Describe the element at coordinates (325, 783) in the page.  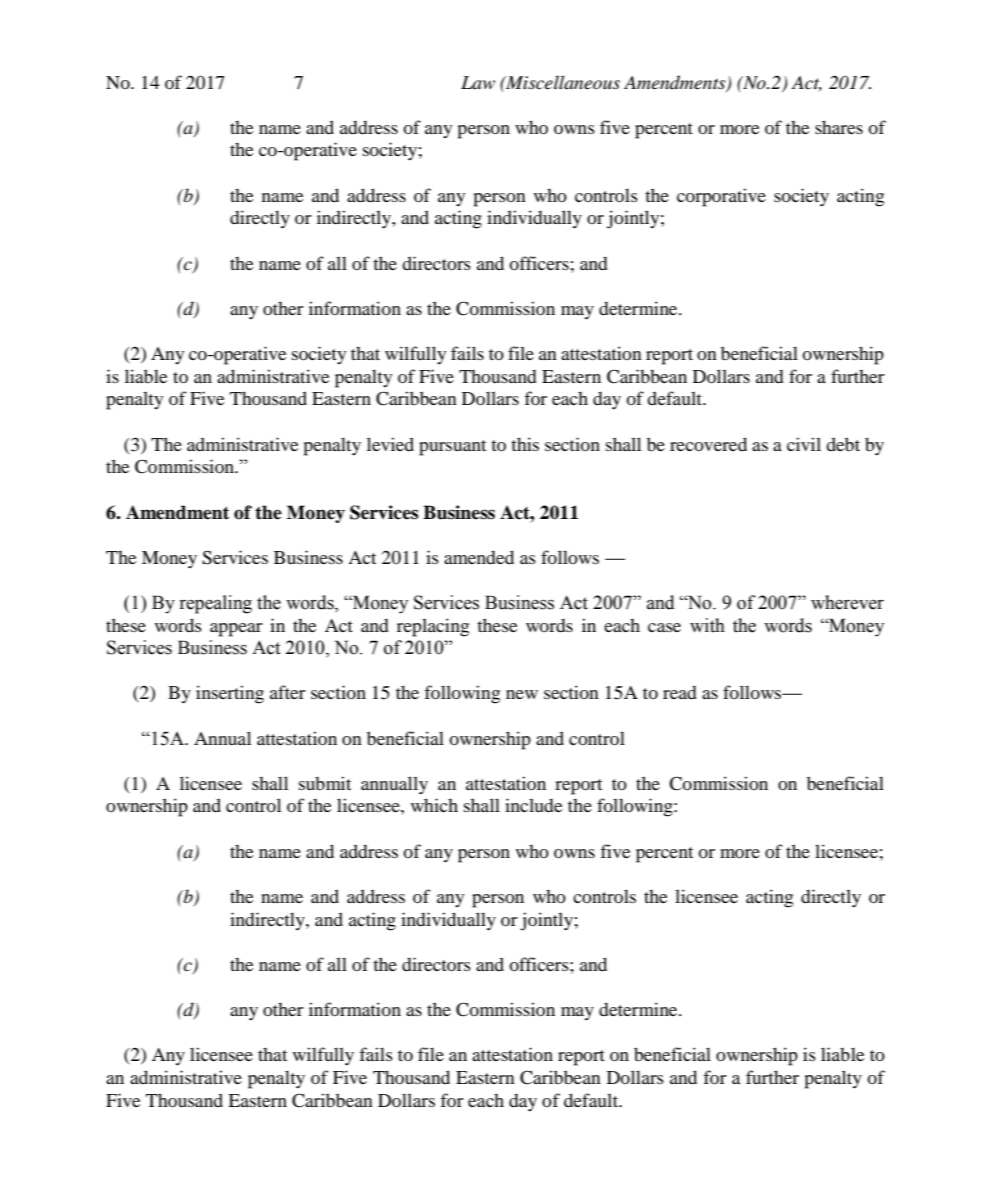
I see `submit` at that location.
